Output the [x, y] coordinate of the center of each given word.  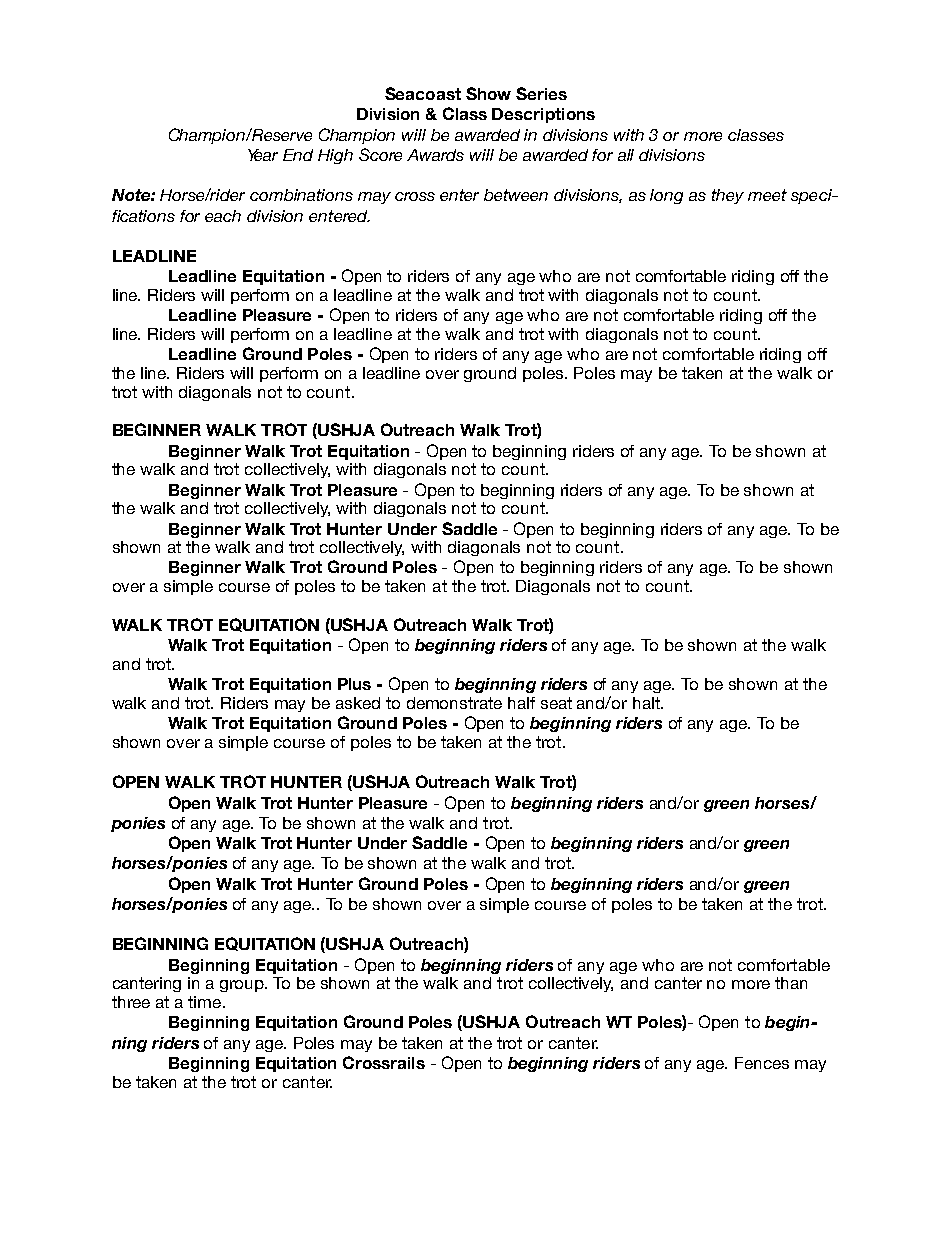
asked [358, 703]
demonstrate [454, 703]
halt [647, 703]
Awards [435, 155]
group [243, 986]
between [516, 195]
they [728, 196]
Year [263, 155]
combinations [301, 195]
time [206, 1002]
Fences [762, 1063]
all [626, 155]
